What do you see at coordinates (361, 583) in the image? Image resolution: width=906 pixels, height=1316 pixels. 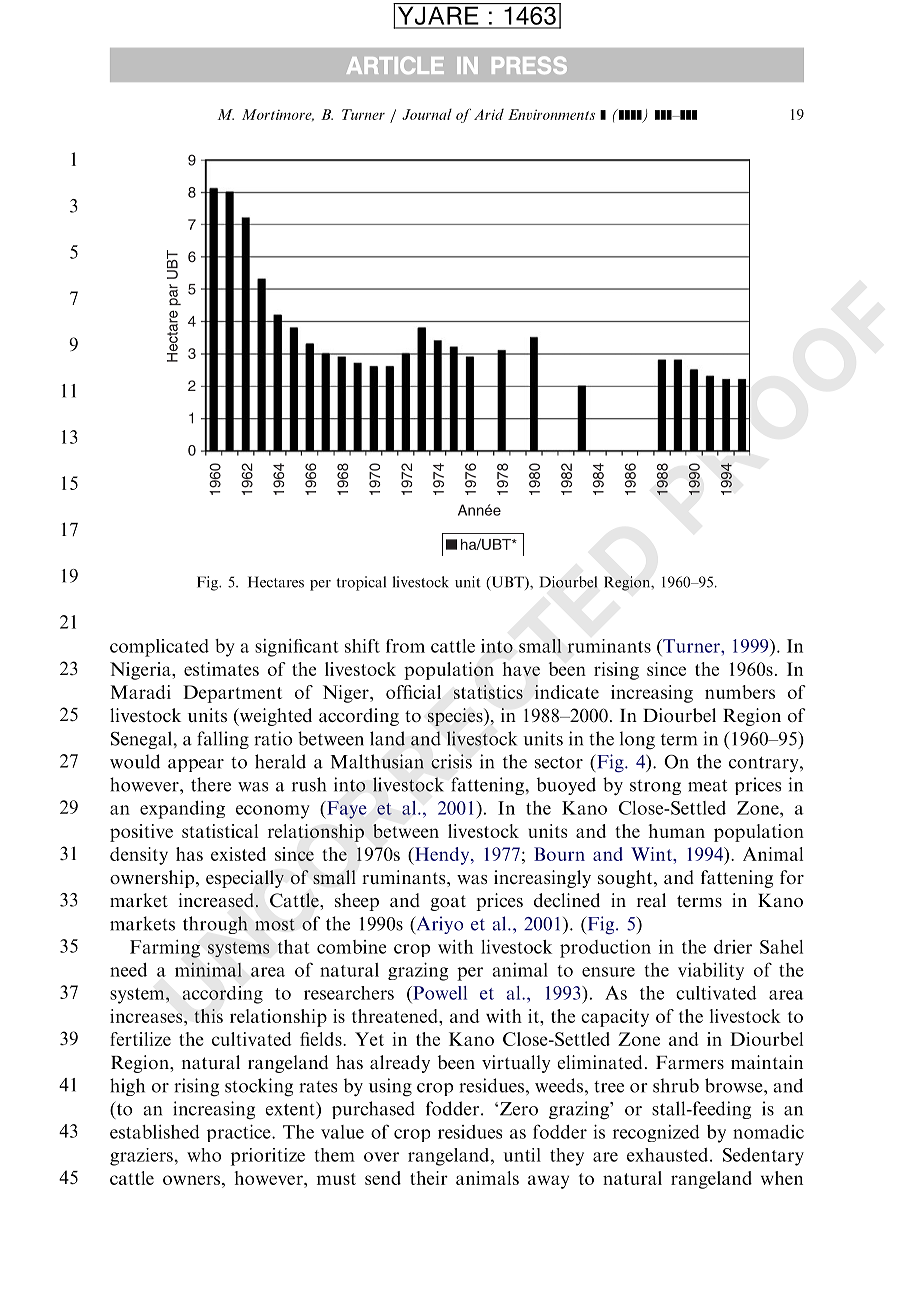 I see `tropical` at bounding box center [361, 583].
